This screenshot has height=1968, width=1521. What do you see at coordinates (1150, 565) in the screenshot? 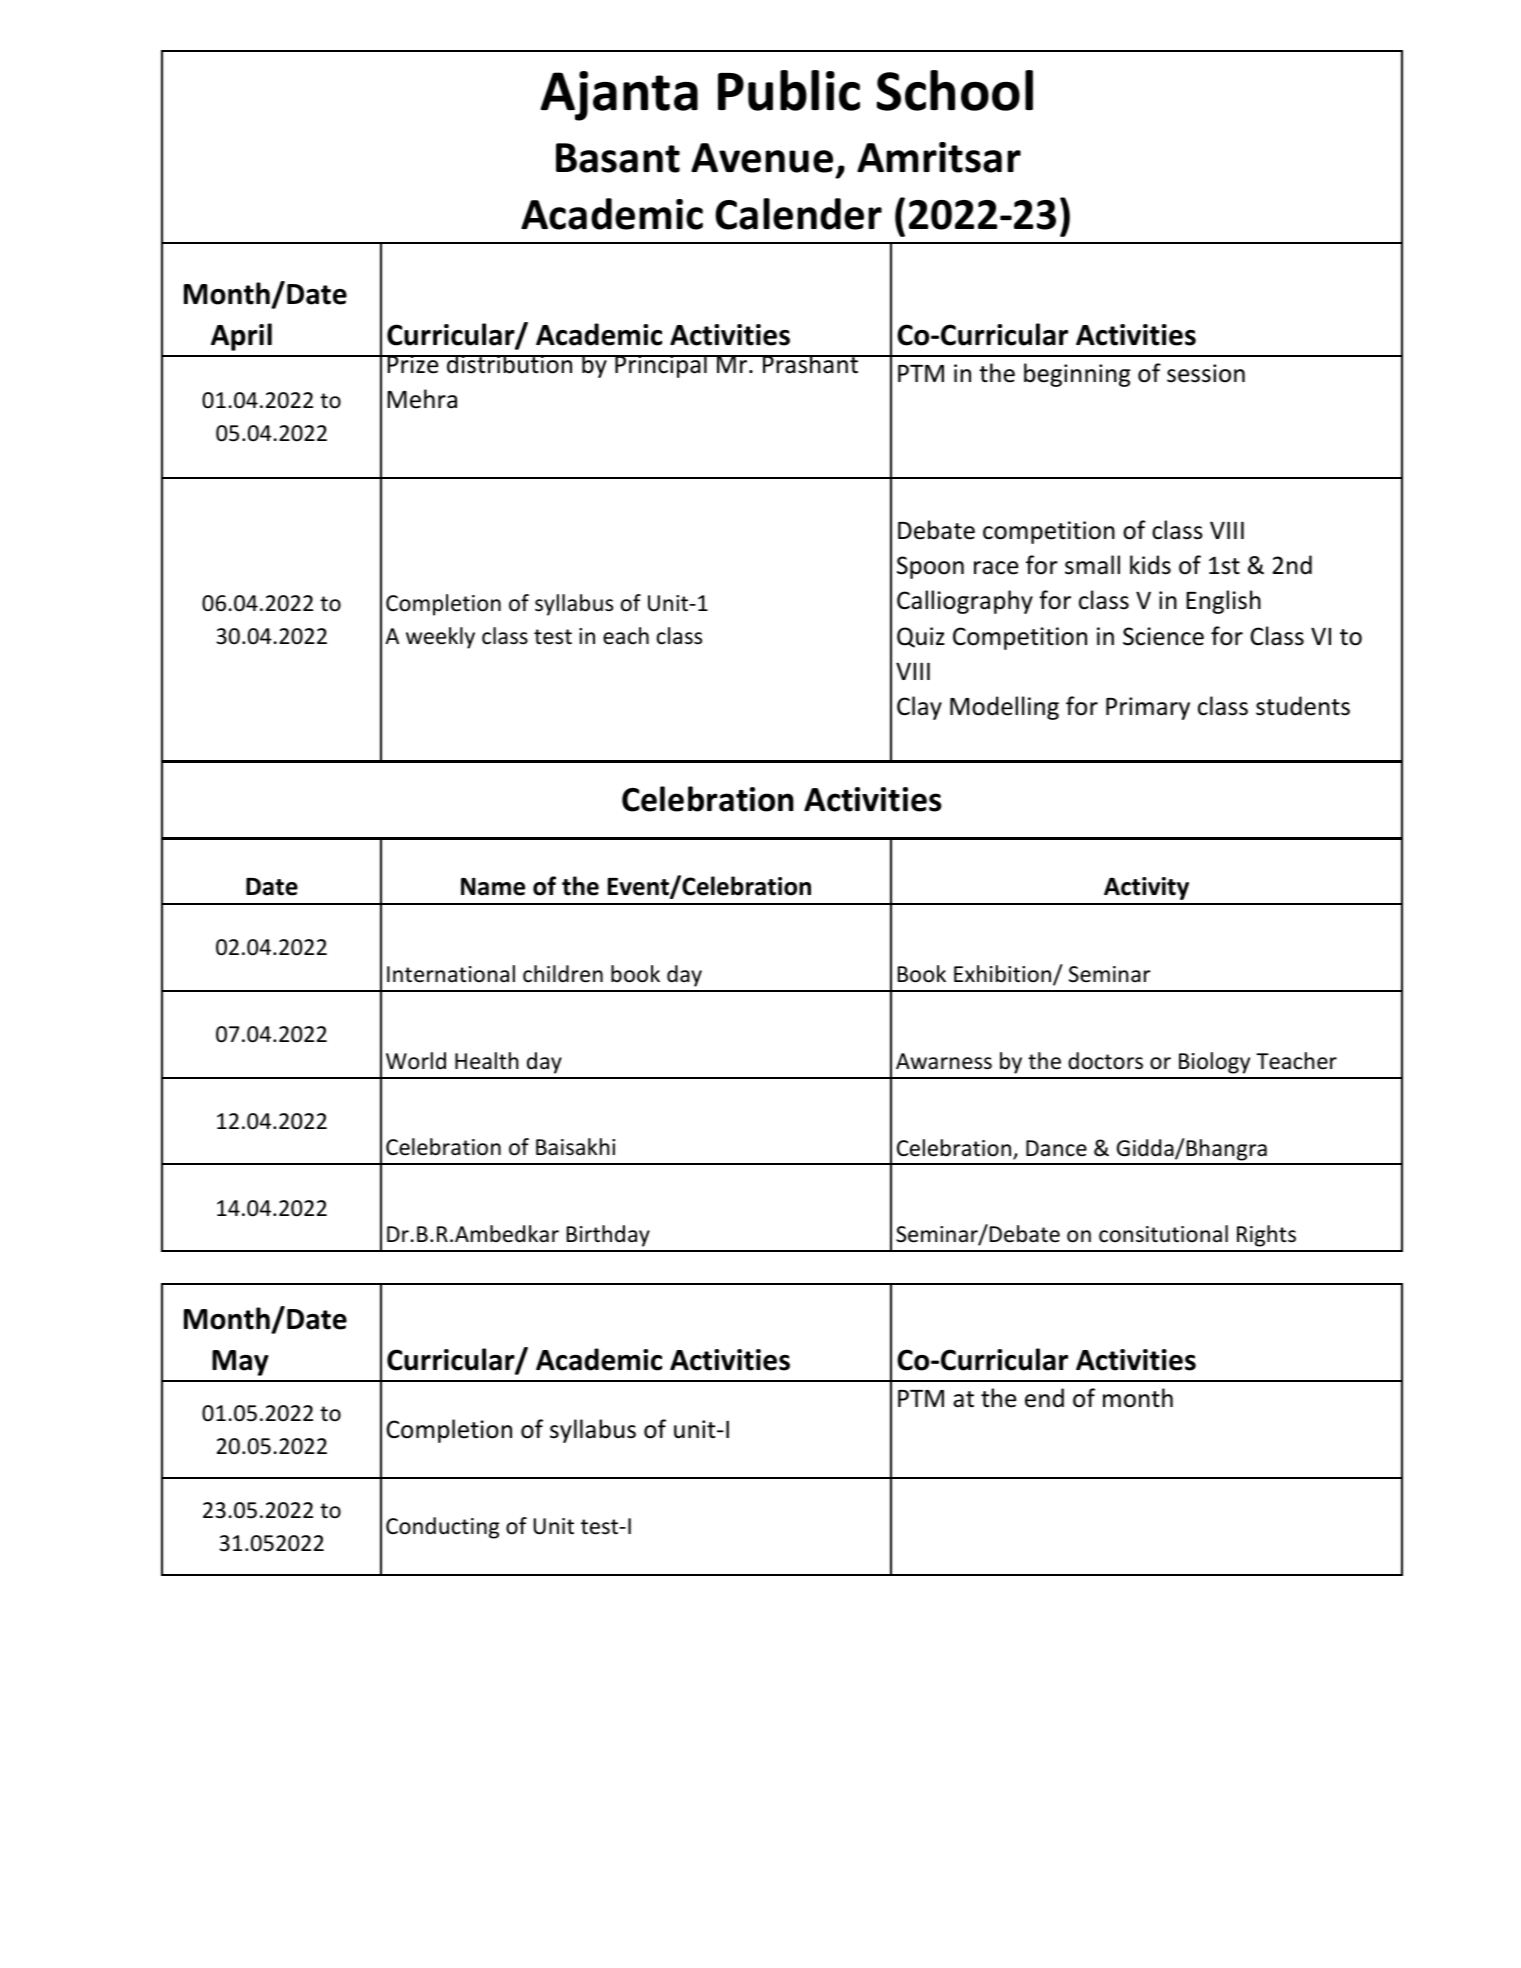
I see `kids` at bounding box center [1150, 565].
